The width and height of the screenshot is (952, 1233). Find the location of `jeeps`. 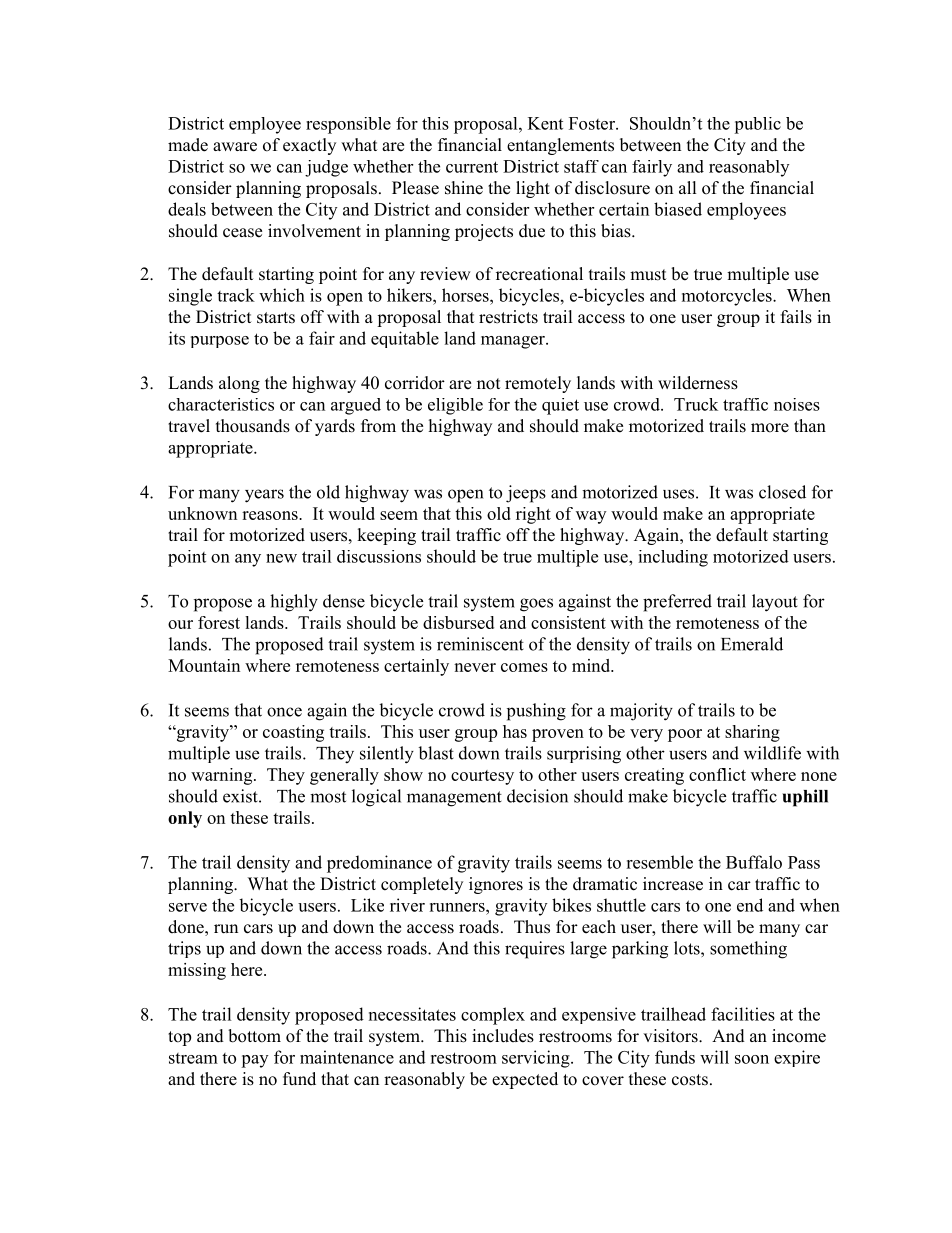

jeeps is located at coordinates (526, 494).
